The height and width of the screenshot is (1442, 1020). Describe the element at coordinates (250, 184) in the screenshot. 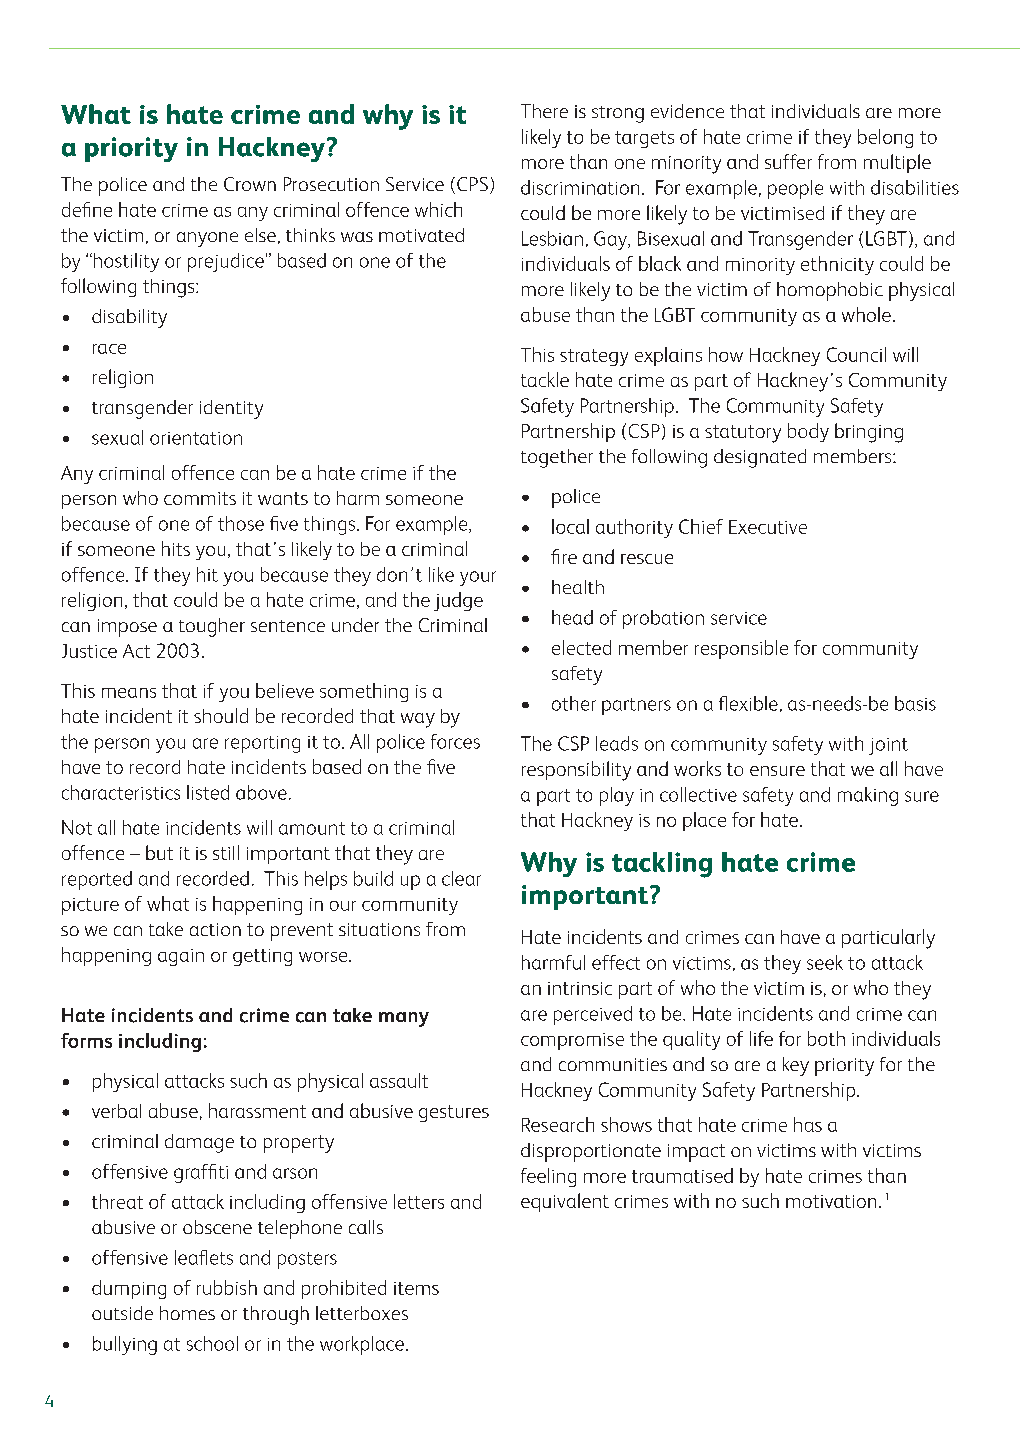

I see `Crown` at that location.
